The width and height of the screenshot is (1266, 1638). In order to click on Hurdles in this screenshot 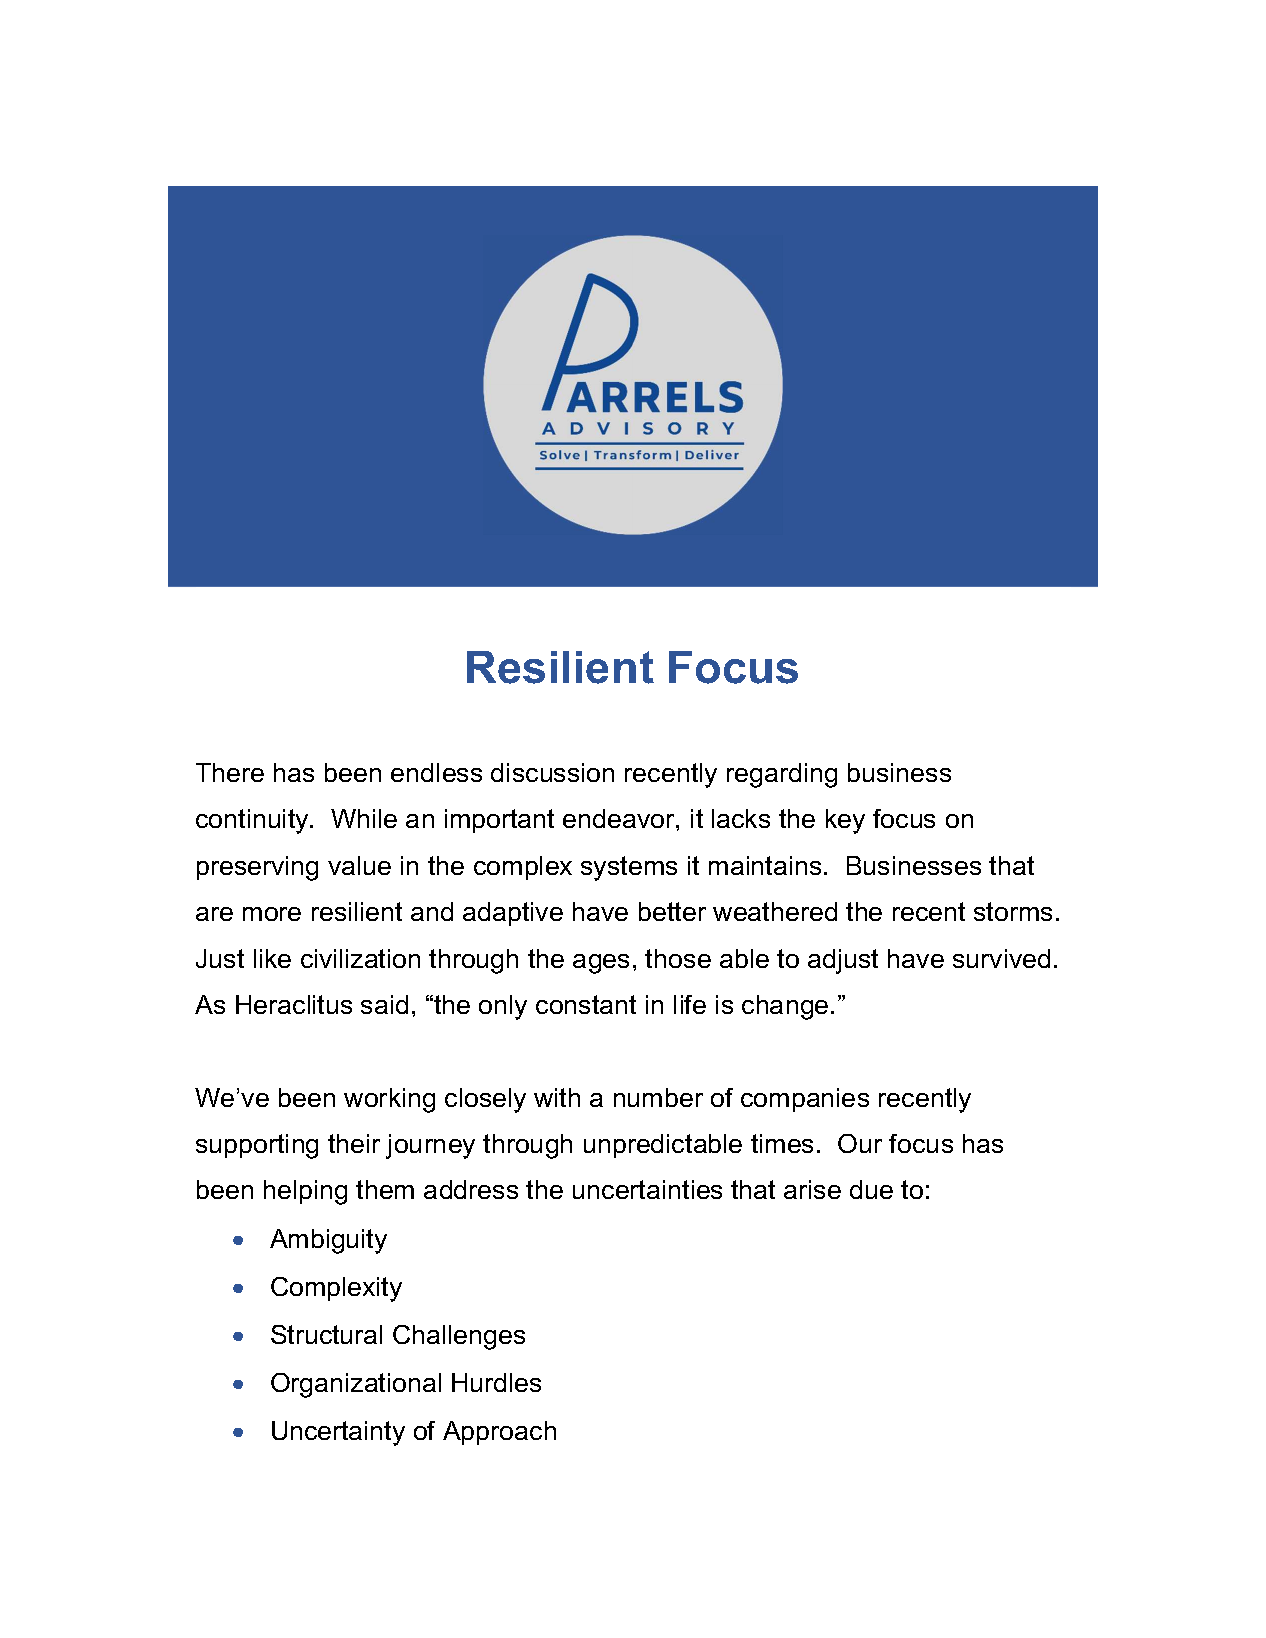, I will do `click(496, 1382)`.
